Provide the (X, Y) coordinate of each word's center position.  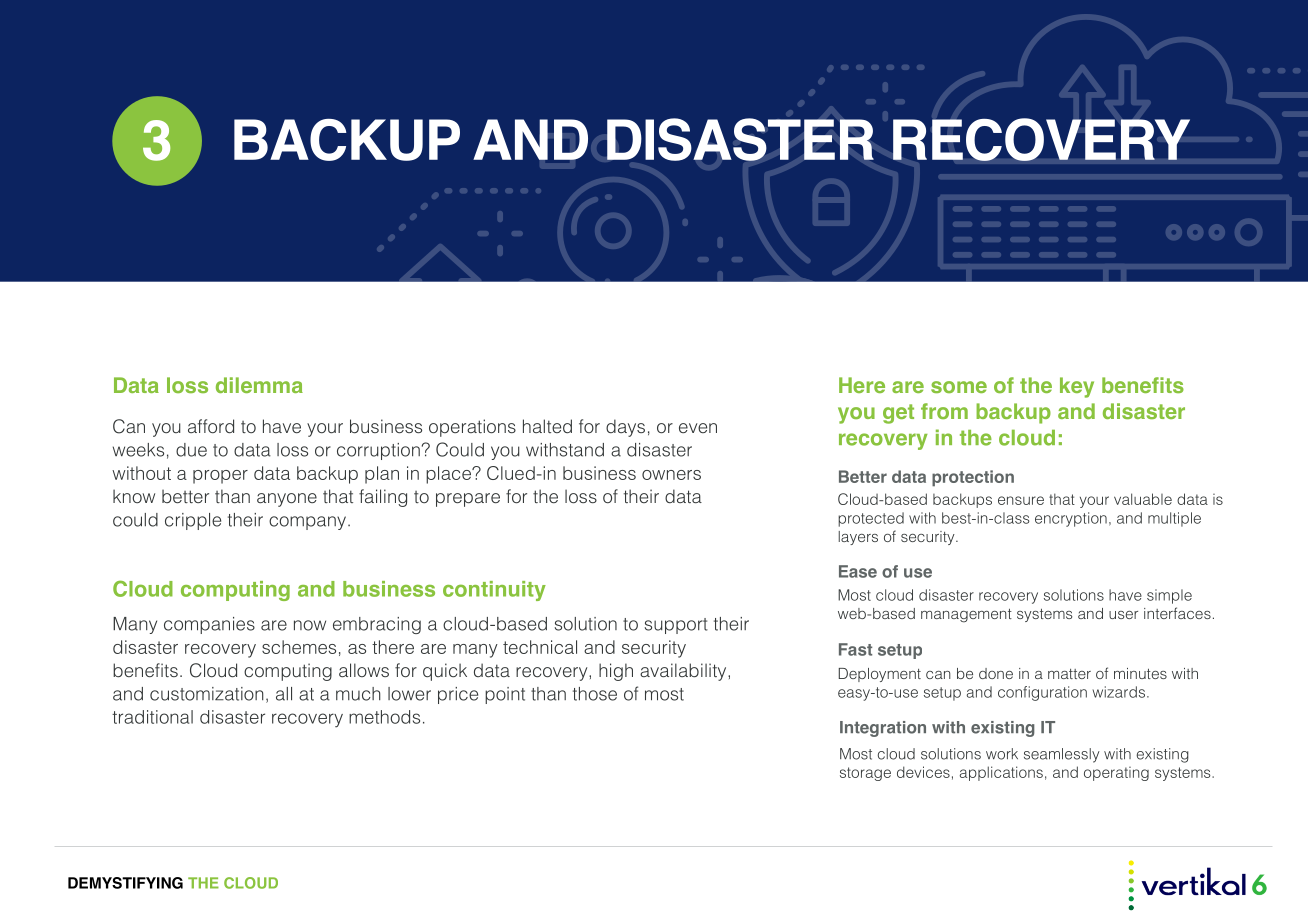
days (625, 428)
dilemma (259, 385)
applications (1001, 773)
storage (865, 774)
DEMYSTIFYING (125, 883)
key (1077, 387)
